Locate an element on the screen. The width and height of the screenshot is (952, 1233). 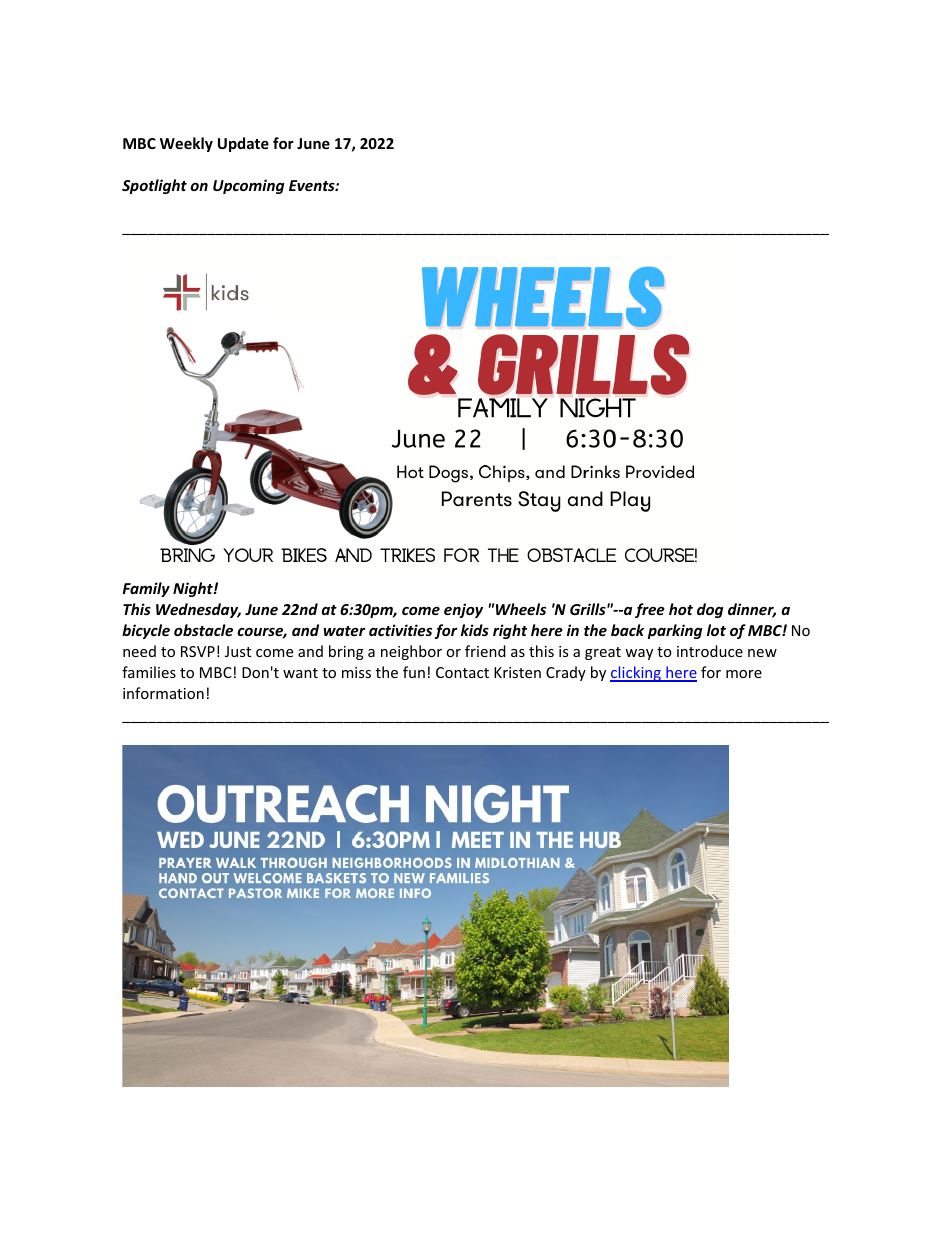
RSVP is located at coordinates (198, 651).
